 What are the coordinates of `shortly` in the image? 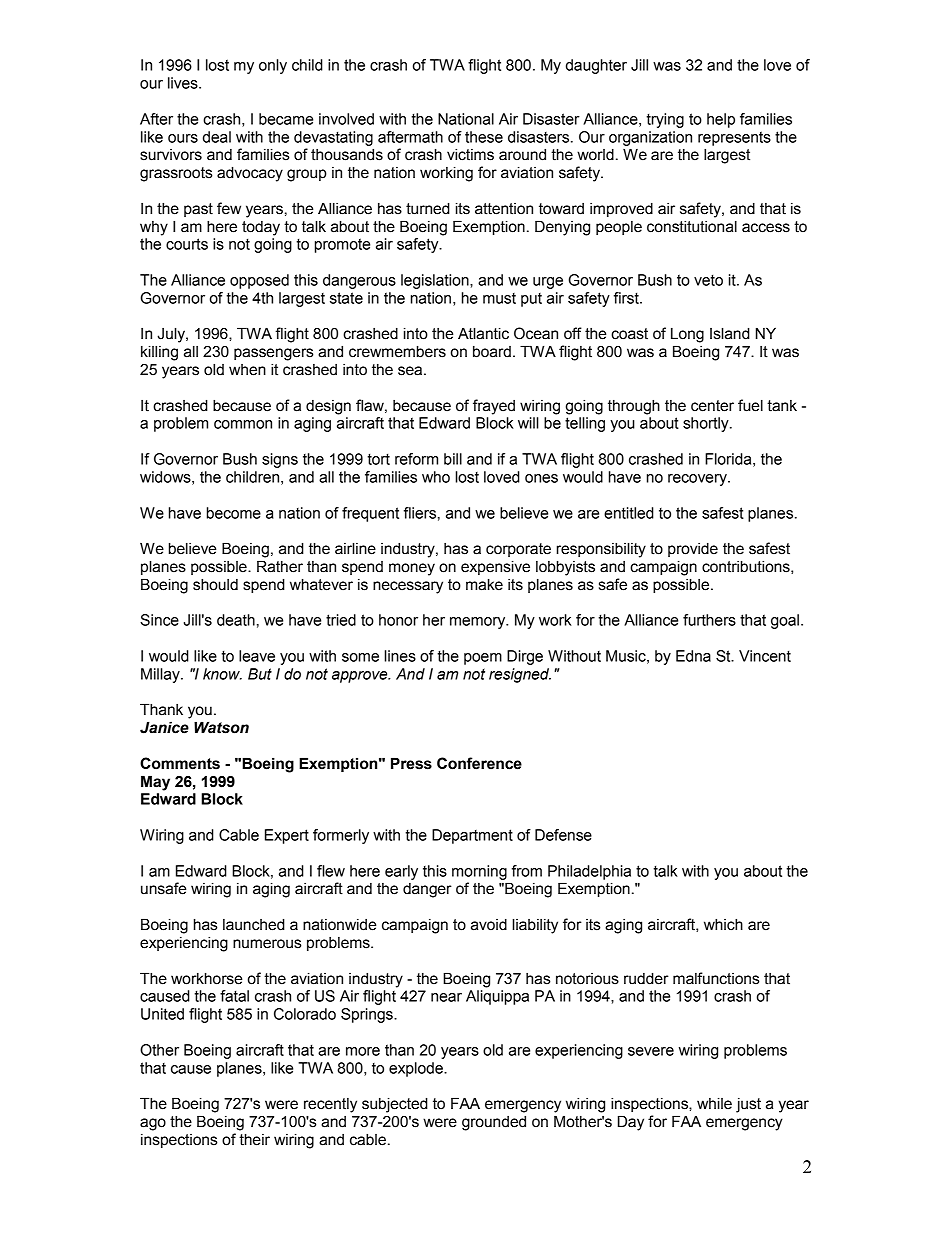 It's located at (707, 424).
